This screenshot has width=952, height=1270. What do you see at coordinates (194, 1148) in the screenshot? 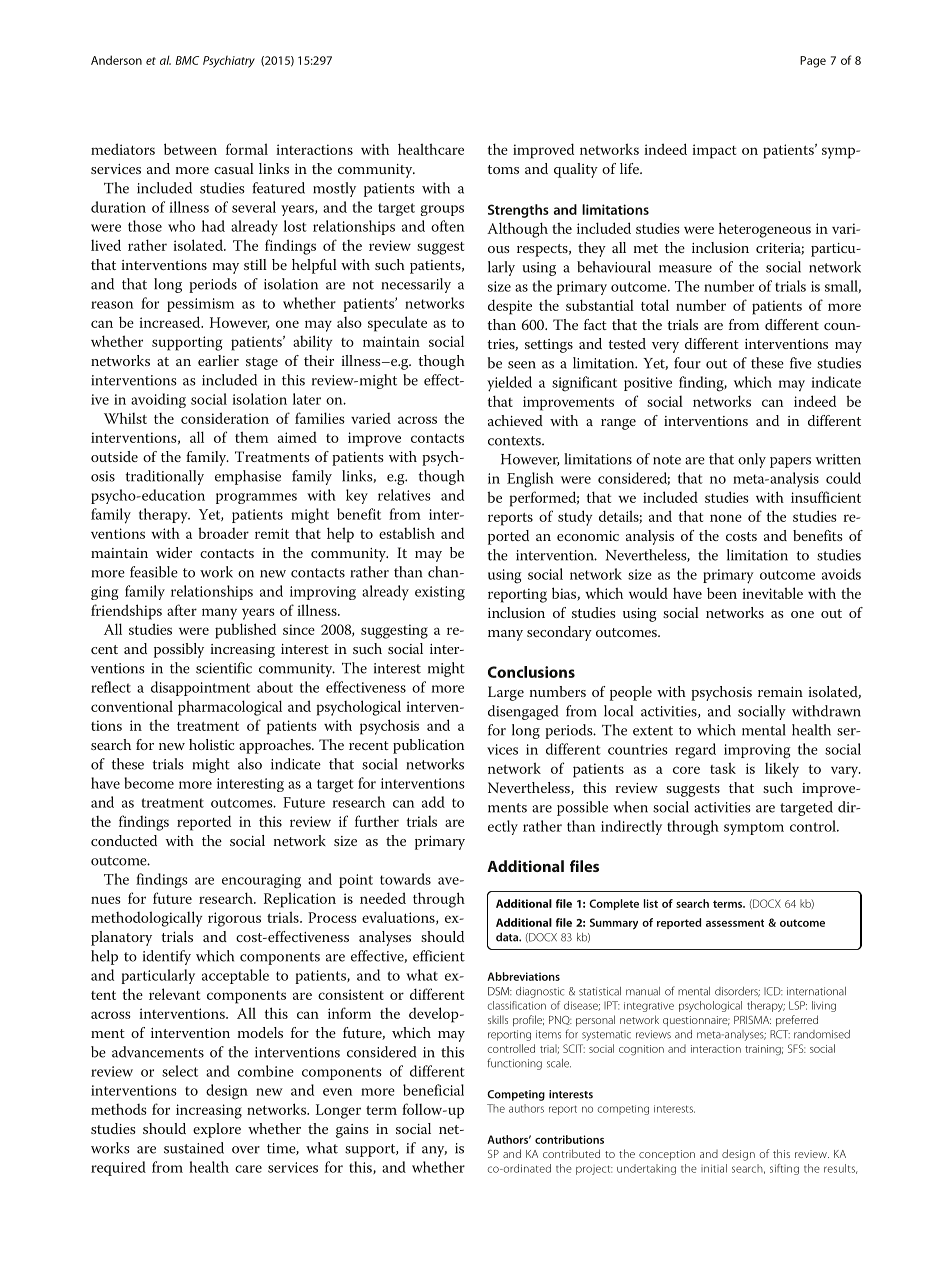
I see `sustained` at bounding box center [194, 1148].
